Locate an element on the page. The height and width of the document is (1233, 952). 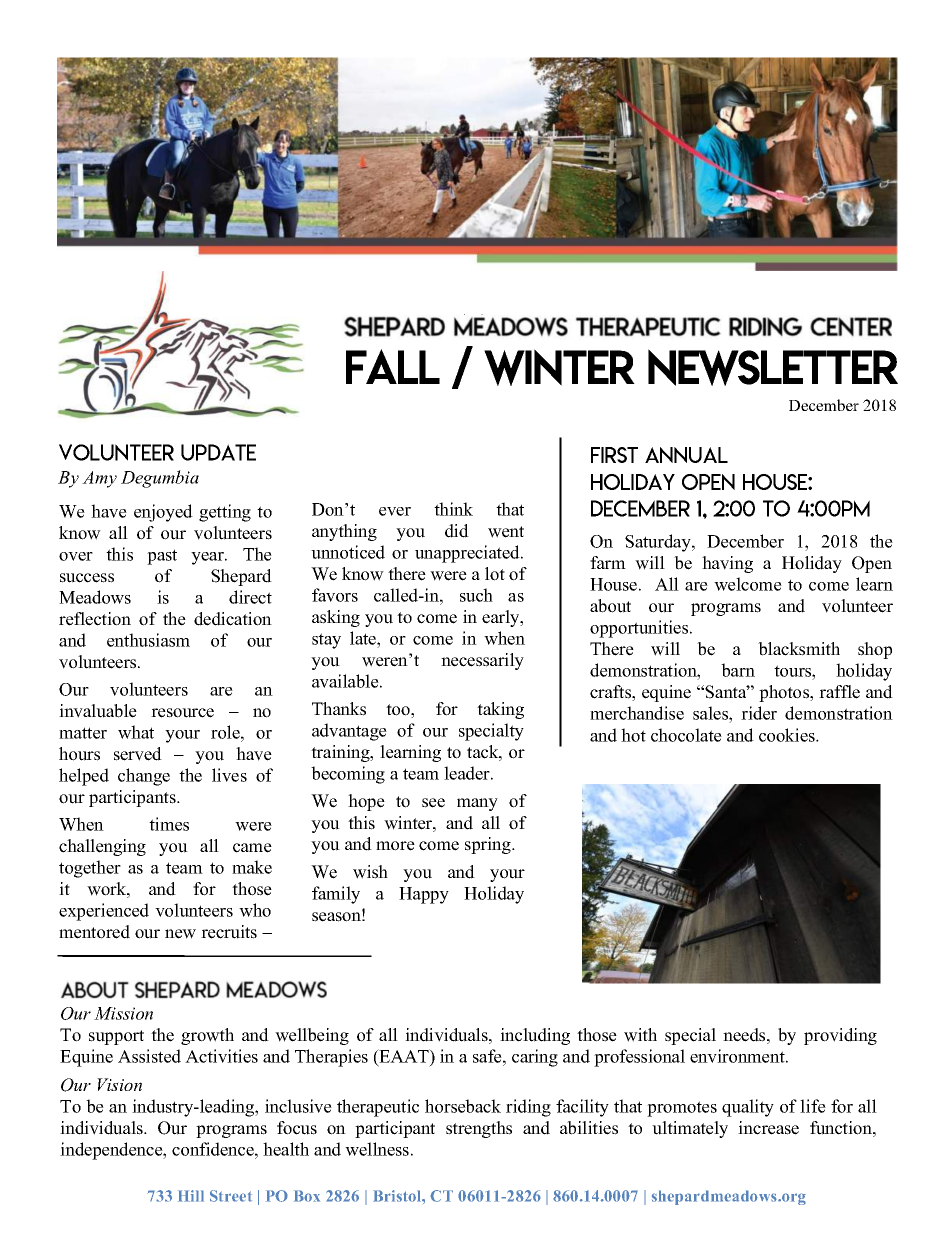
enthusiasm is located at coordinates (148, 640).
